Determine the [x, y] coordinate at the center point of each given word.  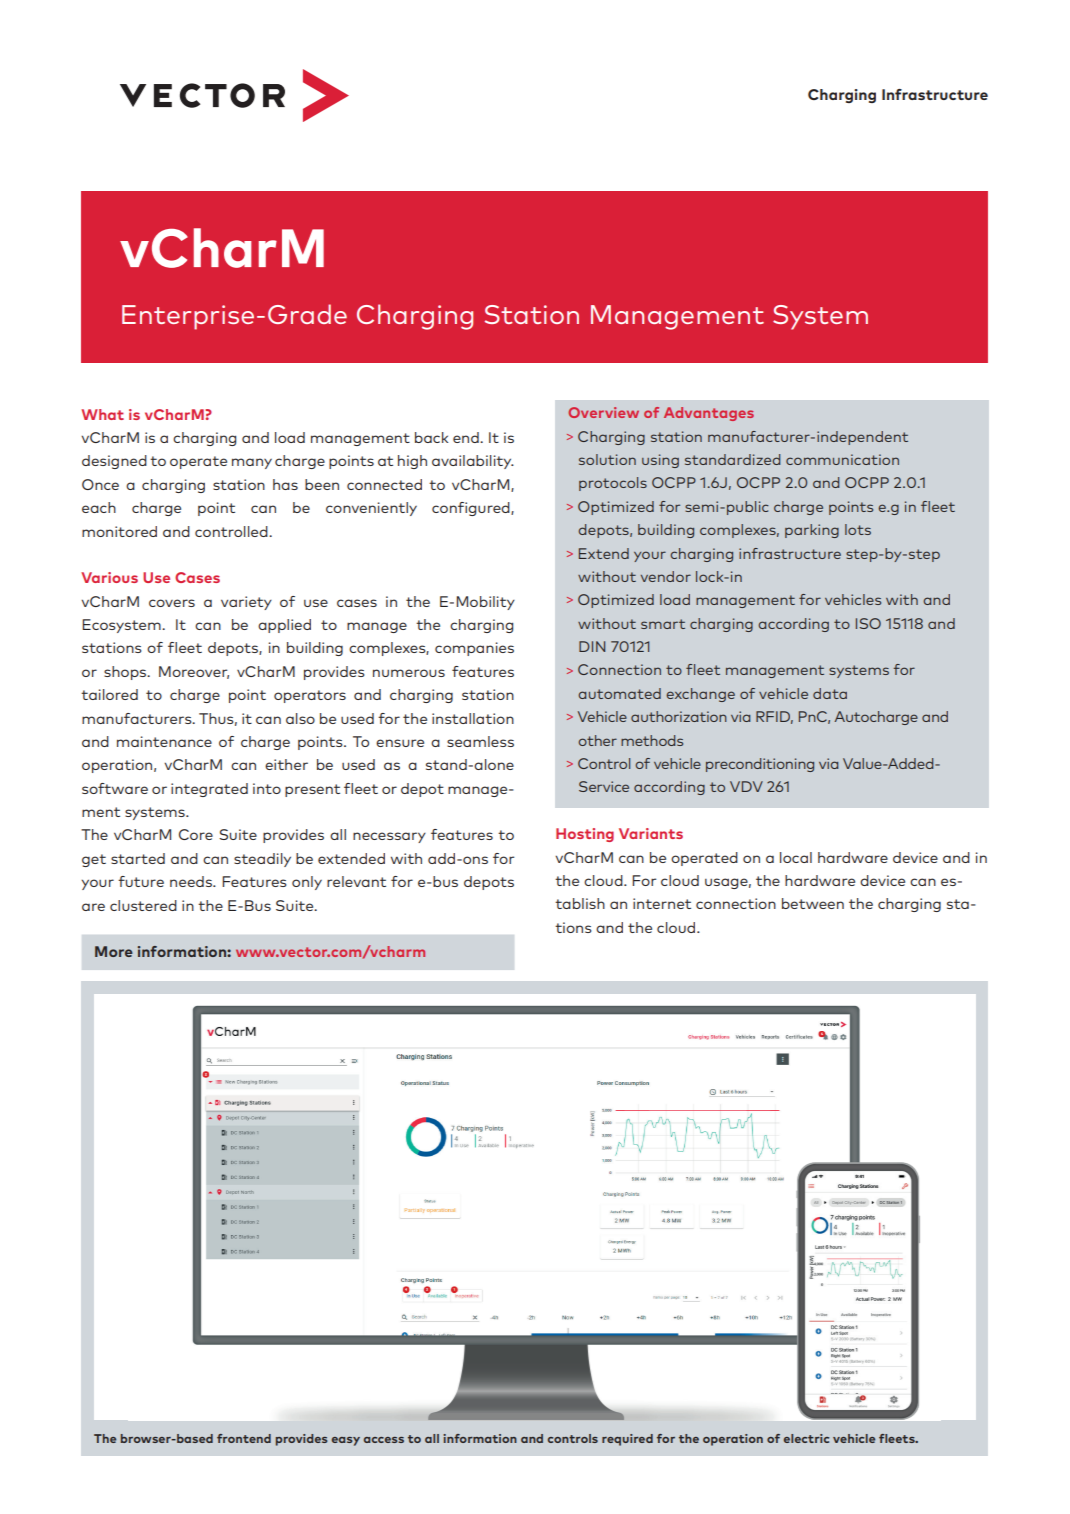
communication [842, 459]
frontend [244, 1438]
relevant [356, 881]
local [796, 857]
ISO [868, 623]
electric [806, 1438]
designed [114, 462]
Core [196, 834]
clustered [143, 905]
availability [473, 462]
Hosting [585, 835]
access [384, 1440]
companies [474, 649]
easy [346, 1441]
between [813, 903]
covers [172, 603]
